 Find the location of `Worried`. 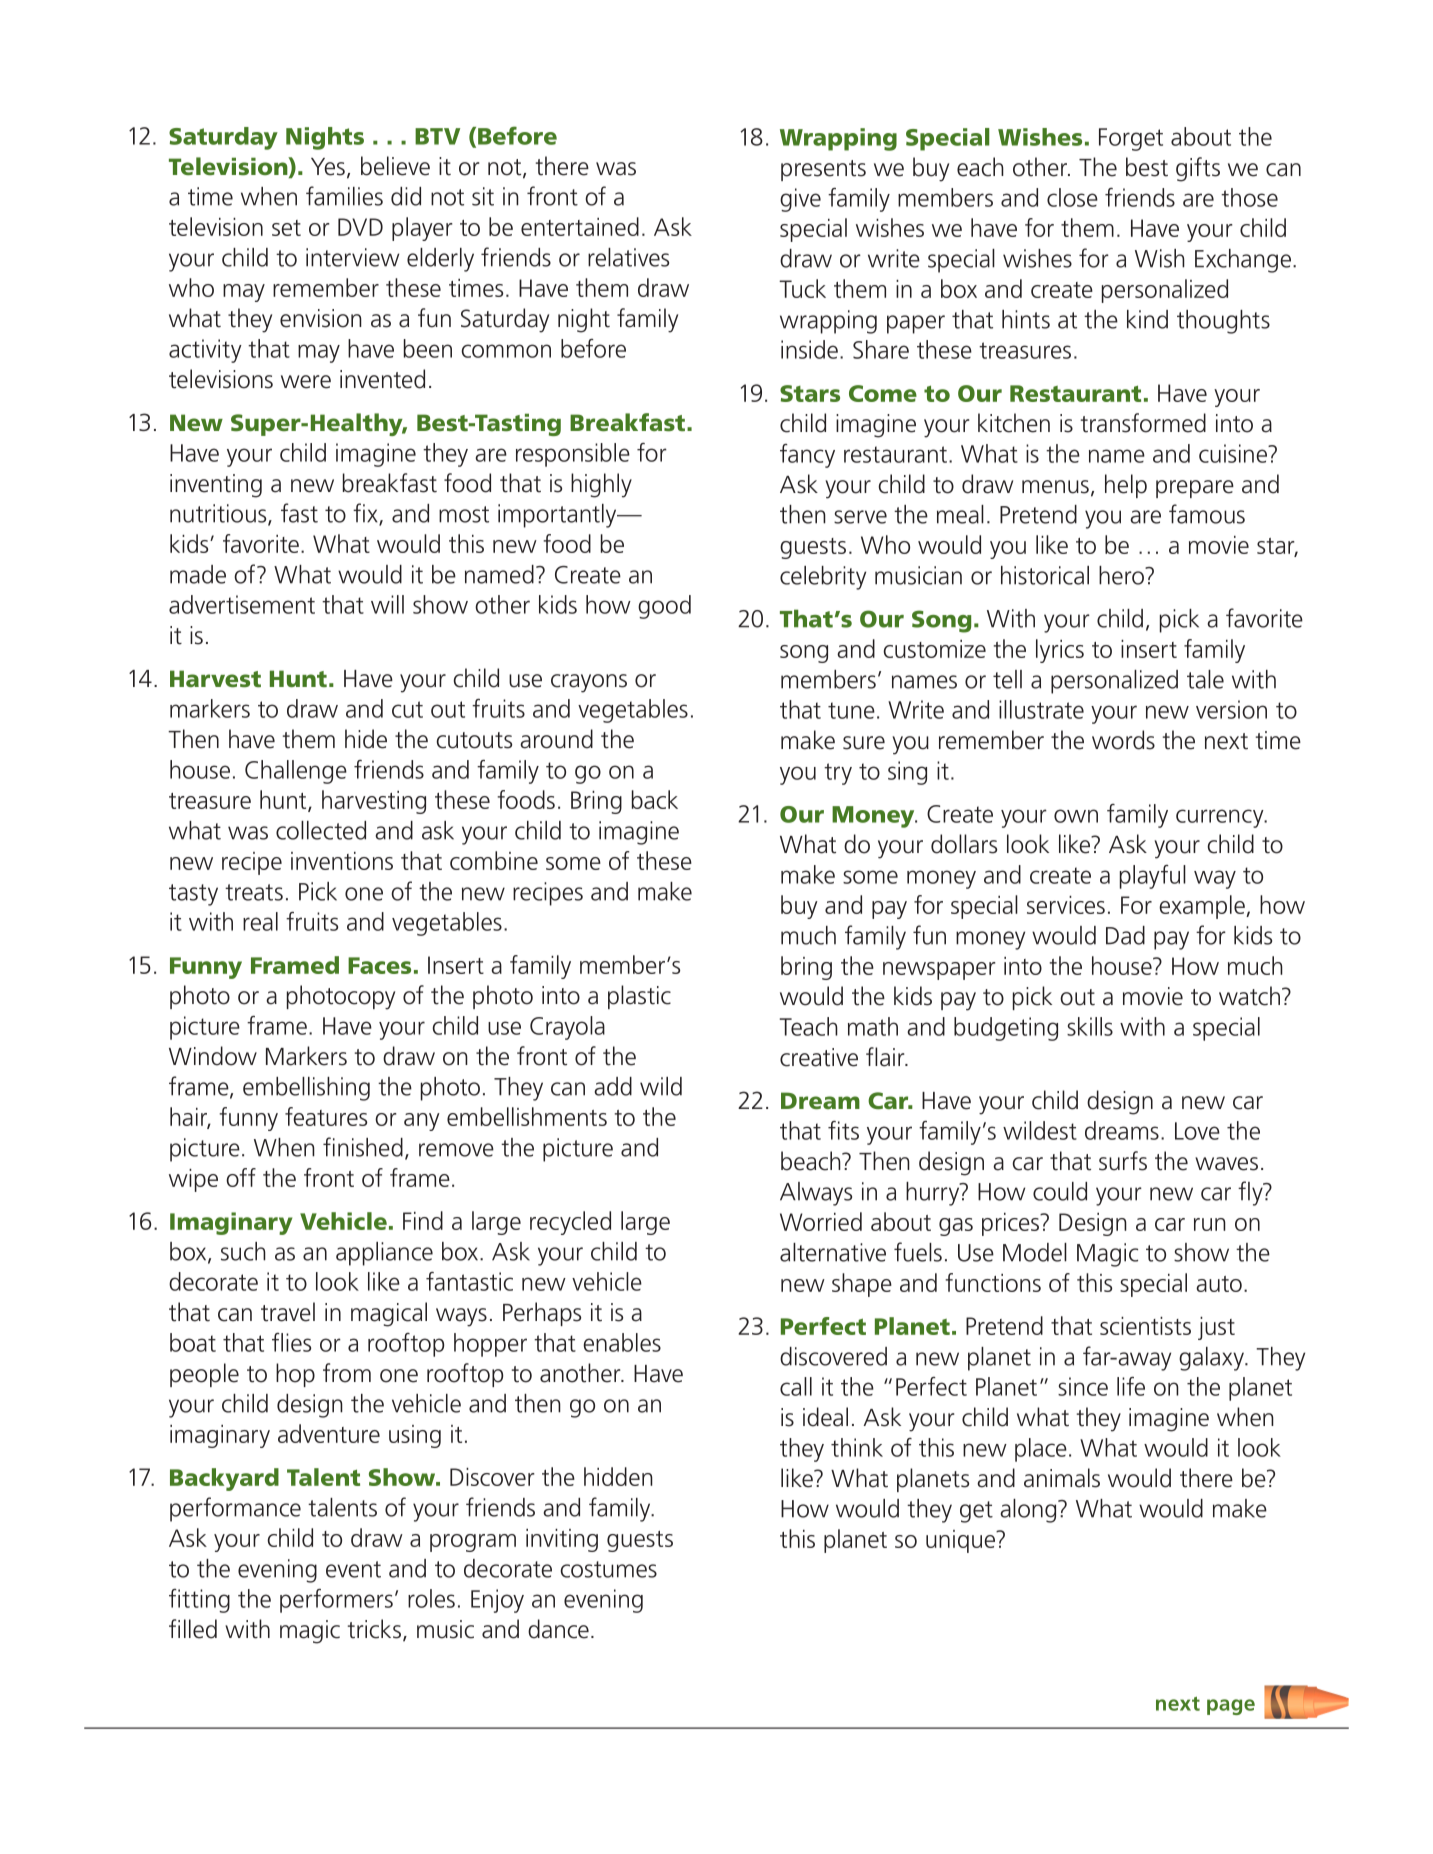

Worried is located at coordinates (821, 1221).
